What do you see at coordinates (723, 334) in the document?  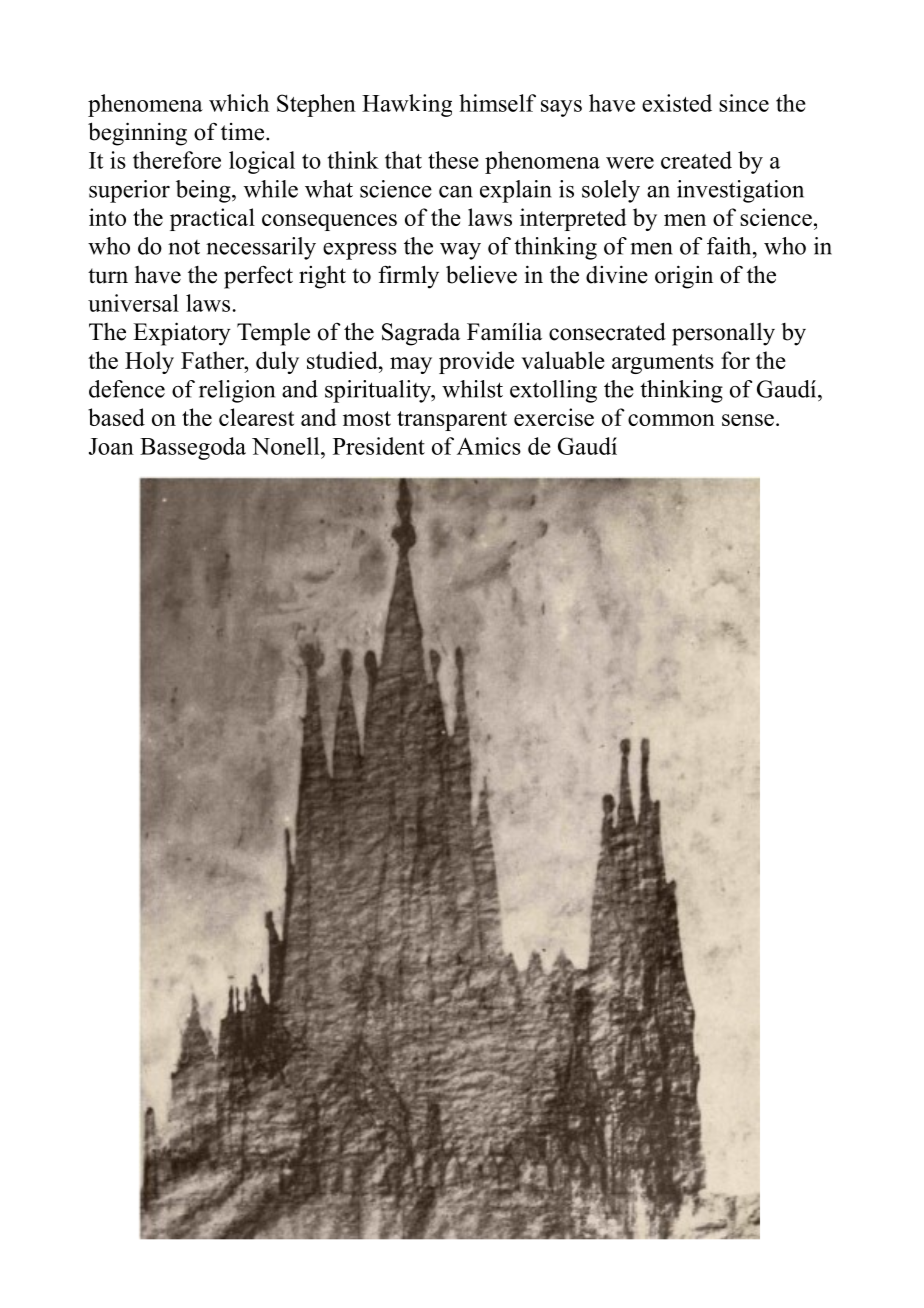 I see `personally` at bounding box center [723, 334].
